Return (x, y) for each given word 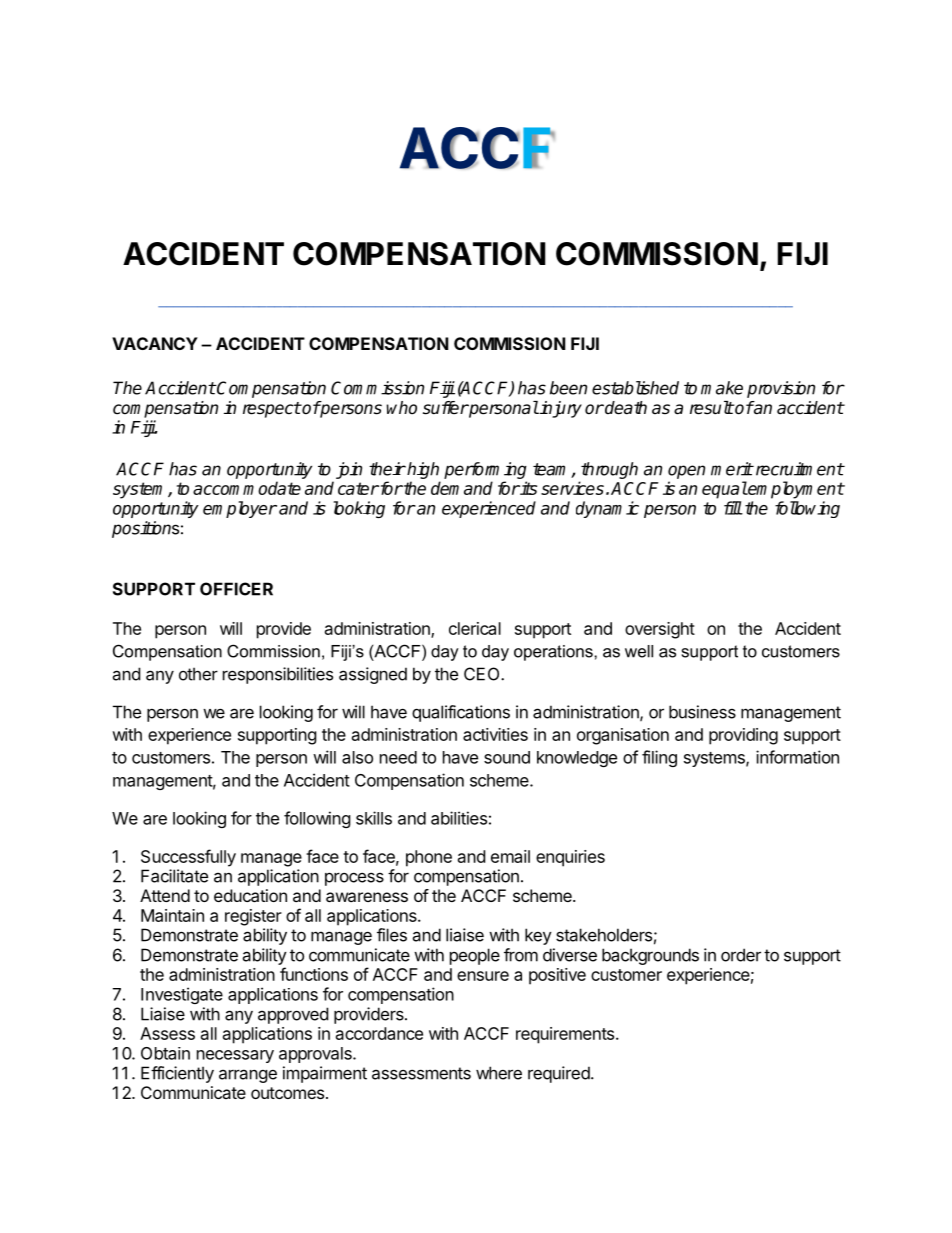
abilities (459, 818)
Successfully (188, 858)
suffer (445, 408)
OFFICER (236, 589)
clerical (475, 628)
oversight (660, 630)
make (722, 388)
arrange (248, 1076)
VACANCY (155, 343)
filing (659, 758)
